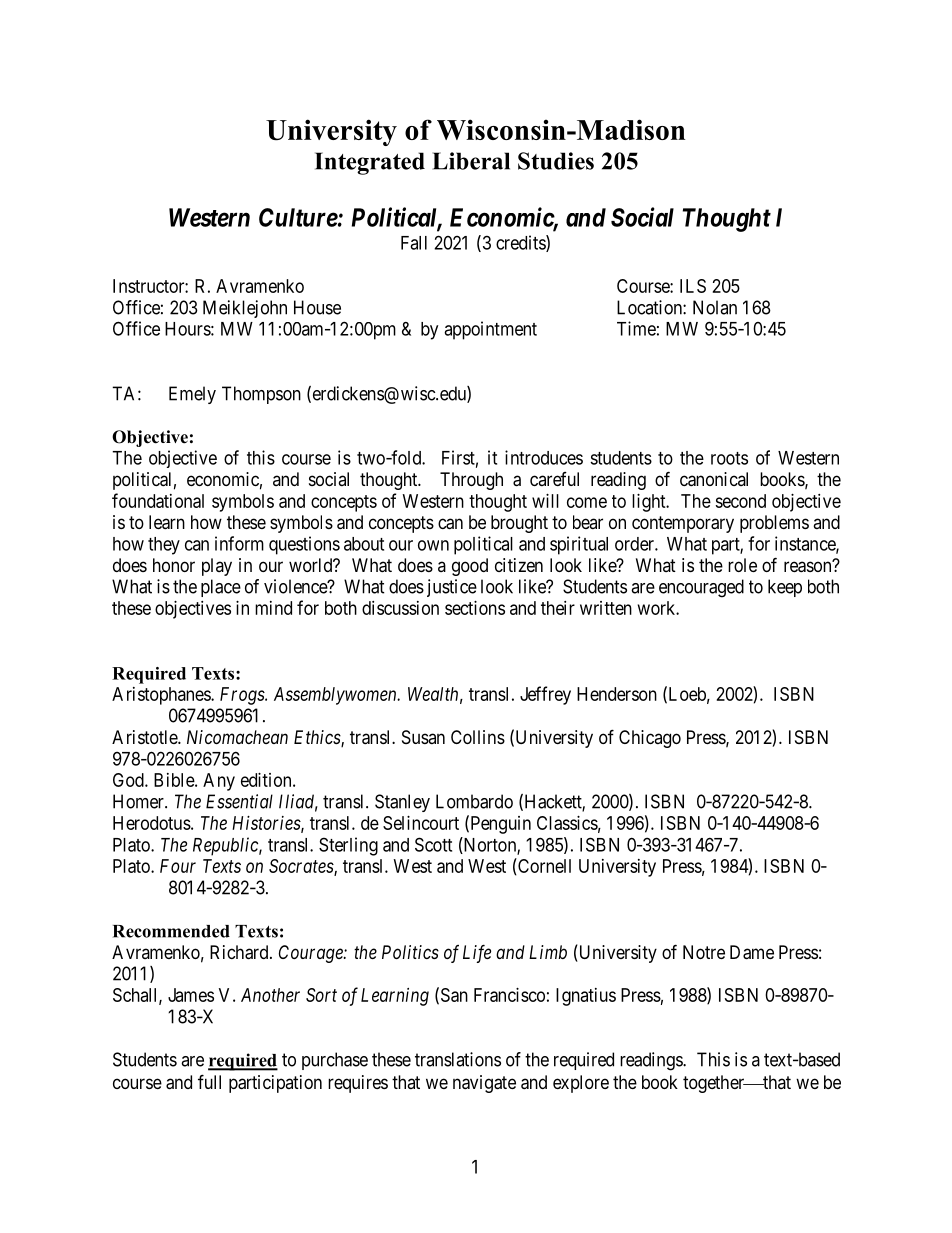  I want to click on roots, so click(729, 458).
